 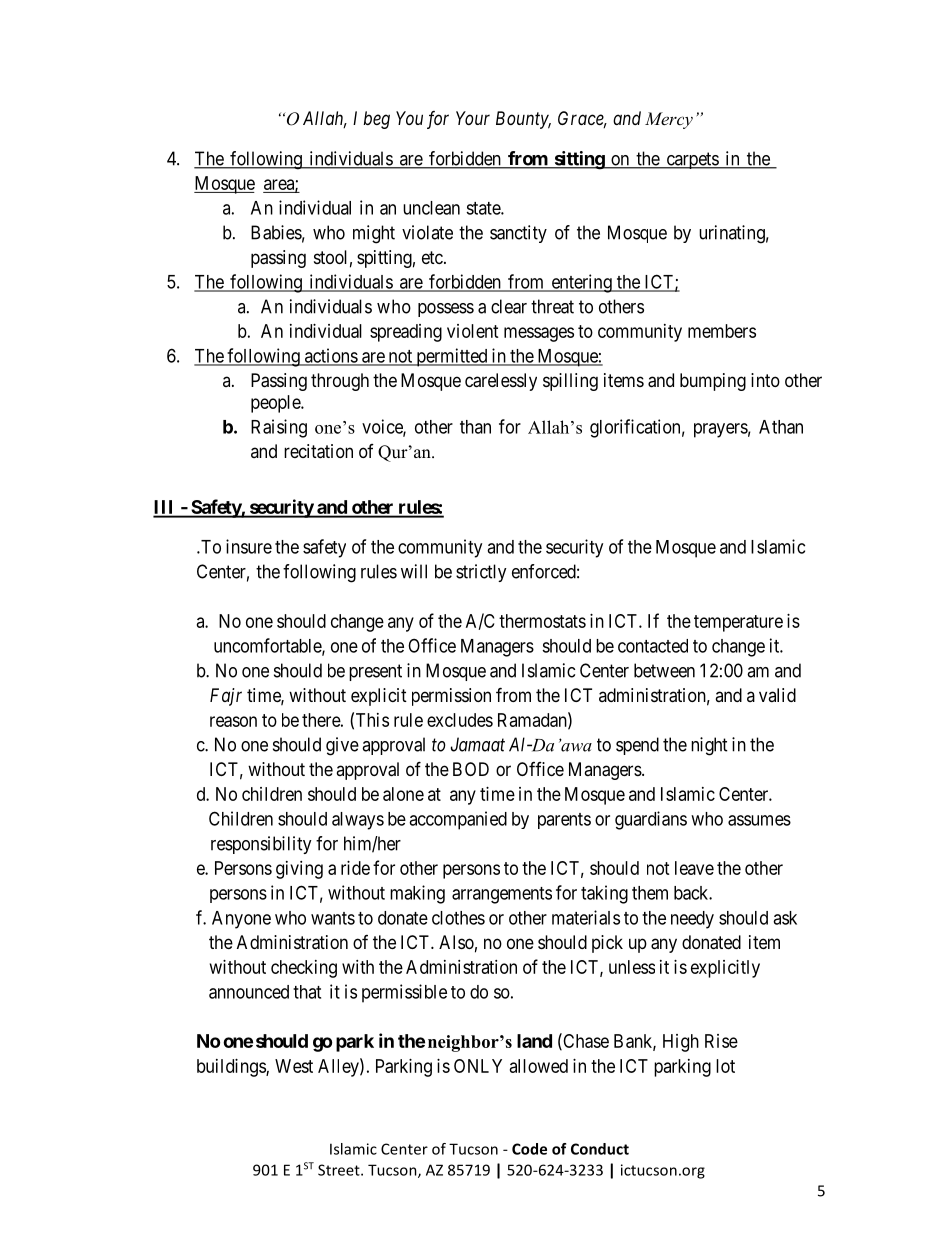 I want to click on assumes, so click(x=759, y=820).
